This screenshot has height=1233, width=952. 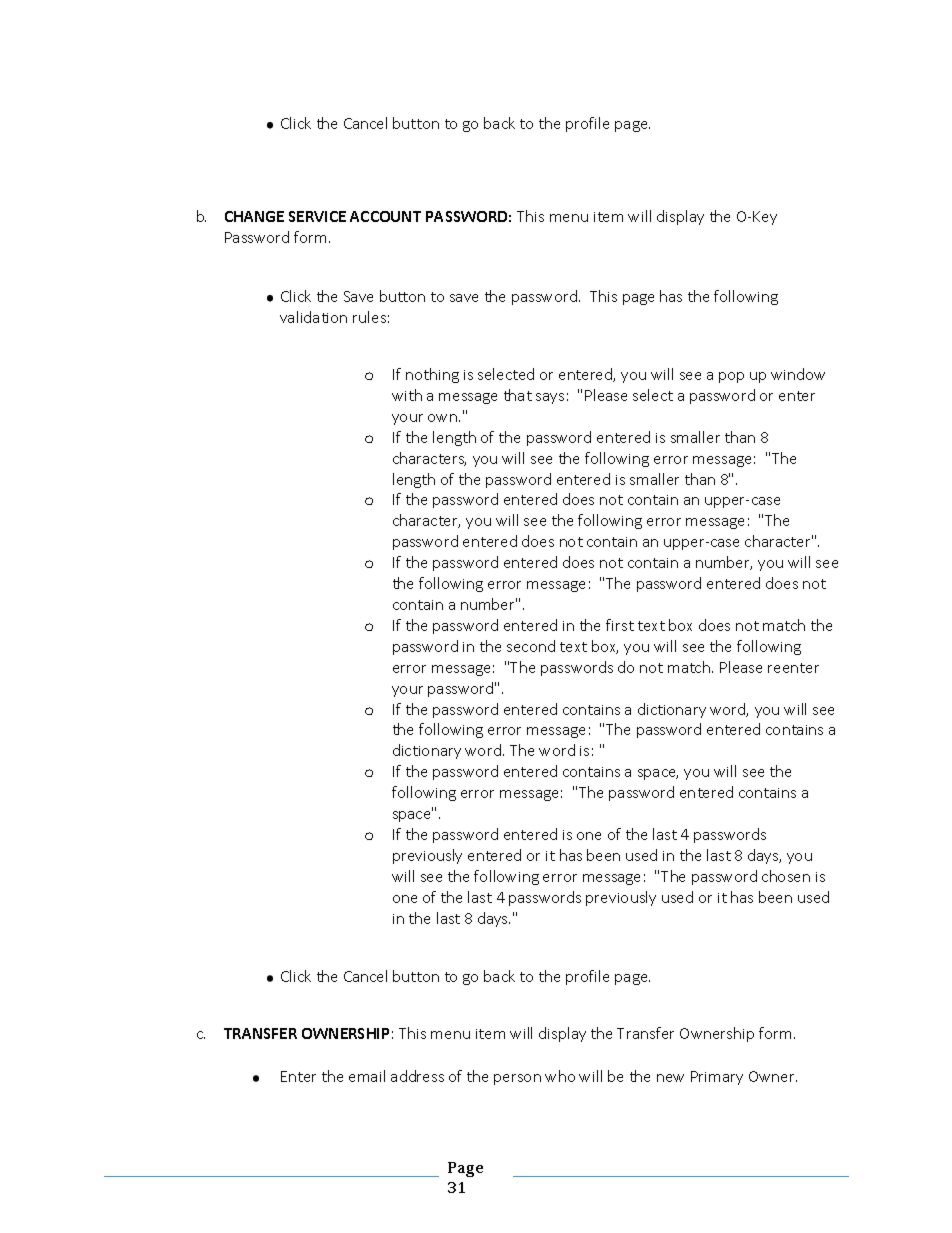 What do you see at coordinates (786, 876) in the screenshot?
I see `chosen` at bounding box center [786, 876].
